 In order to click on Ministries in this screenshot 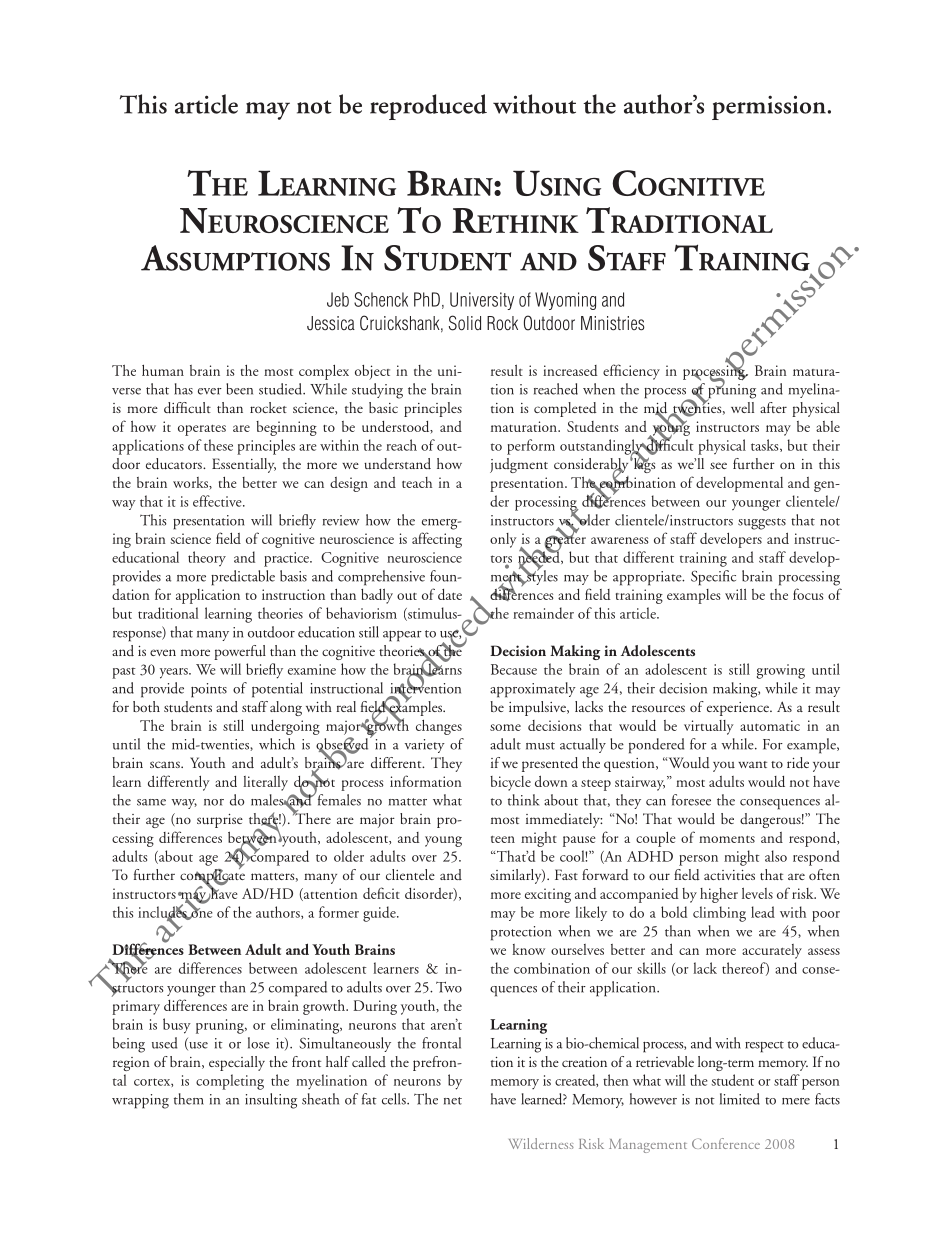, I will do `click(613, 323)`.
